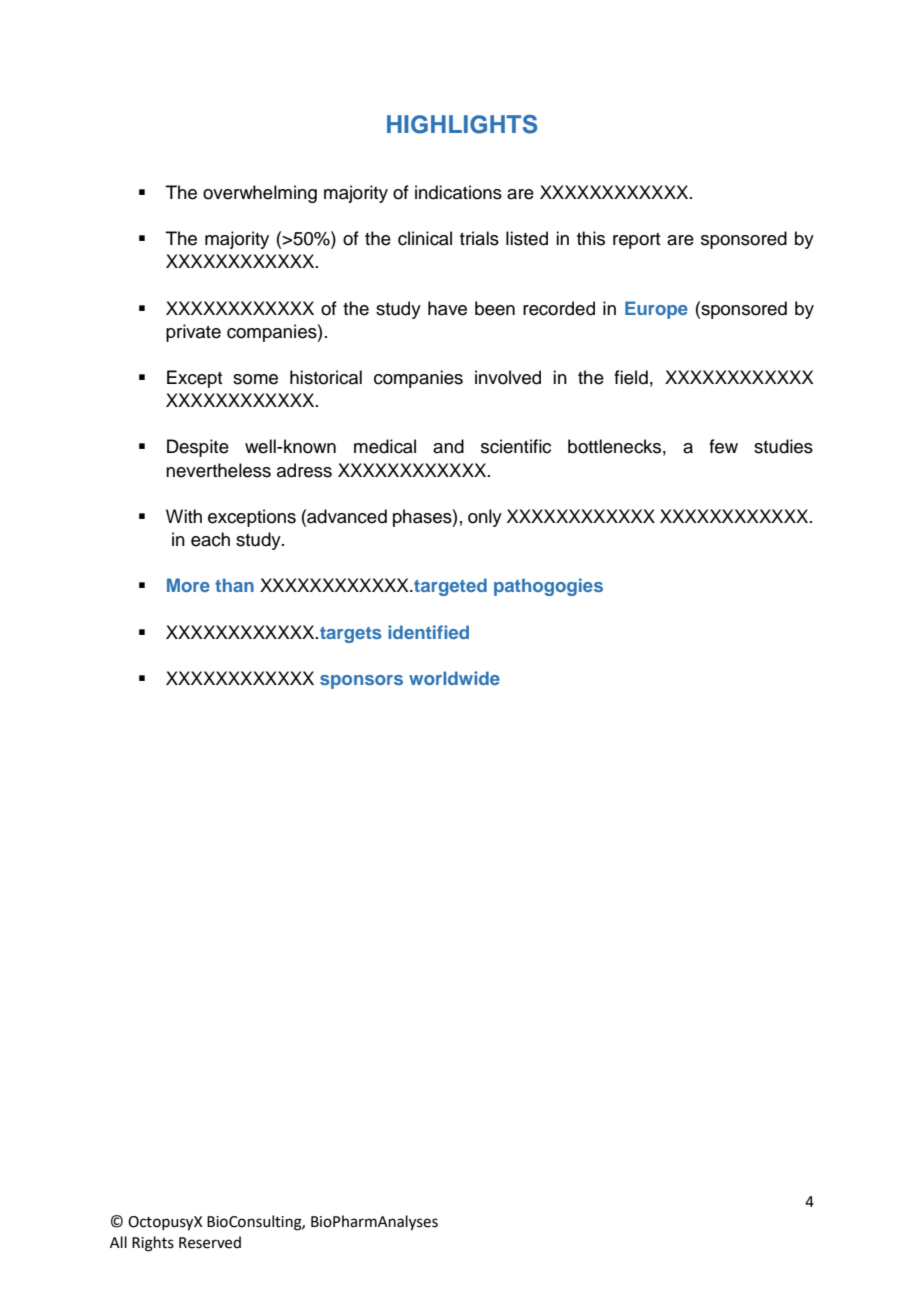  What do you see at coordinates (361, 682) in the screenshot?
I see `sponsors` at bounding box center [361, 682].
